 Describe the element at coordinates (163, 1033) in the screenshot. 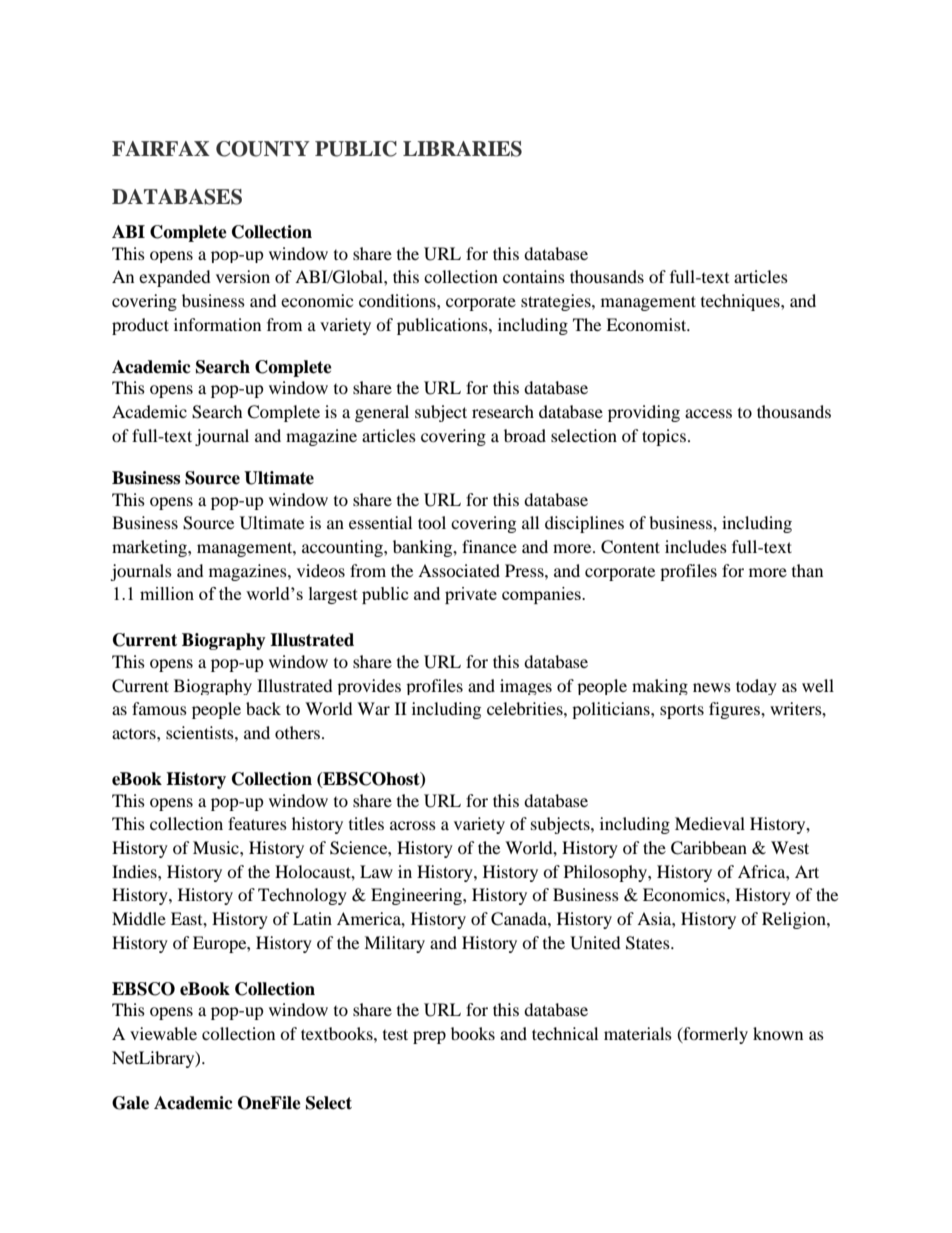

I see `viewable` at that location.
